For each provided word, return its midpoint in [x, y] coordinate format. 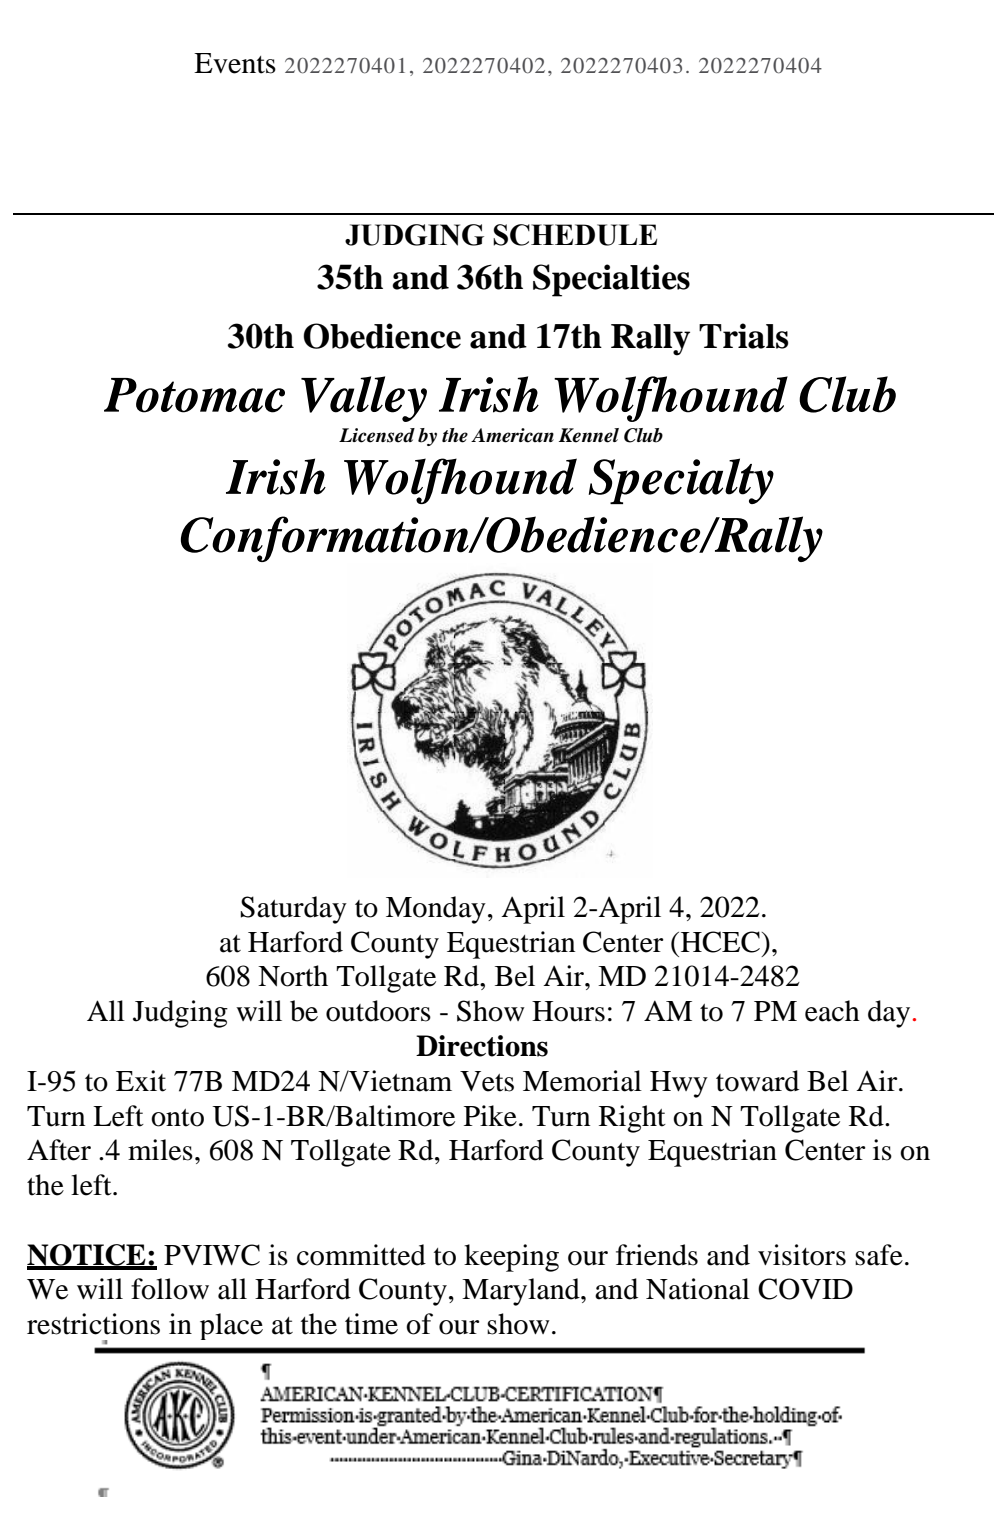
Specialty [681, 481]
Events [235, 63]
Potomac [194, 395]
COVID [805, 1289]
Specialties [611, 280]
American [512, 435]
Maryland [522, 1292]
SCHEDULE [575, 235]
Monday [436, 910]
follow [170, 1289]
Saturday [294, 910]
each [832, 1011]
